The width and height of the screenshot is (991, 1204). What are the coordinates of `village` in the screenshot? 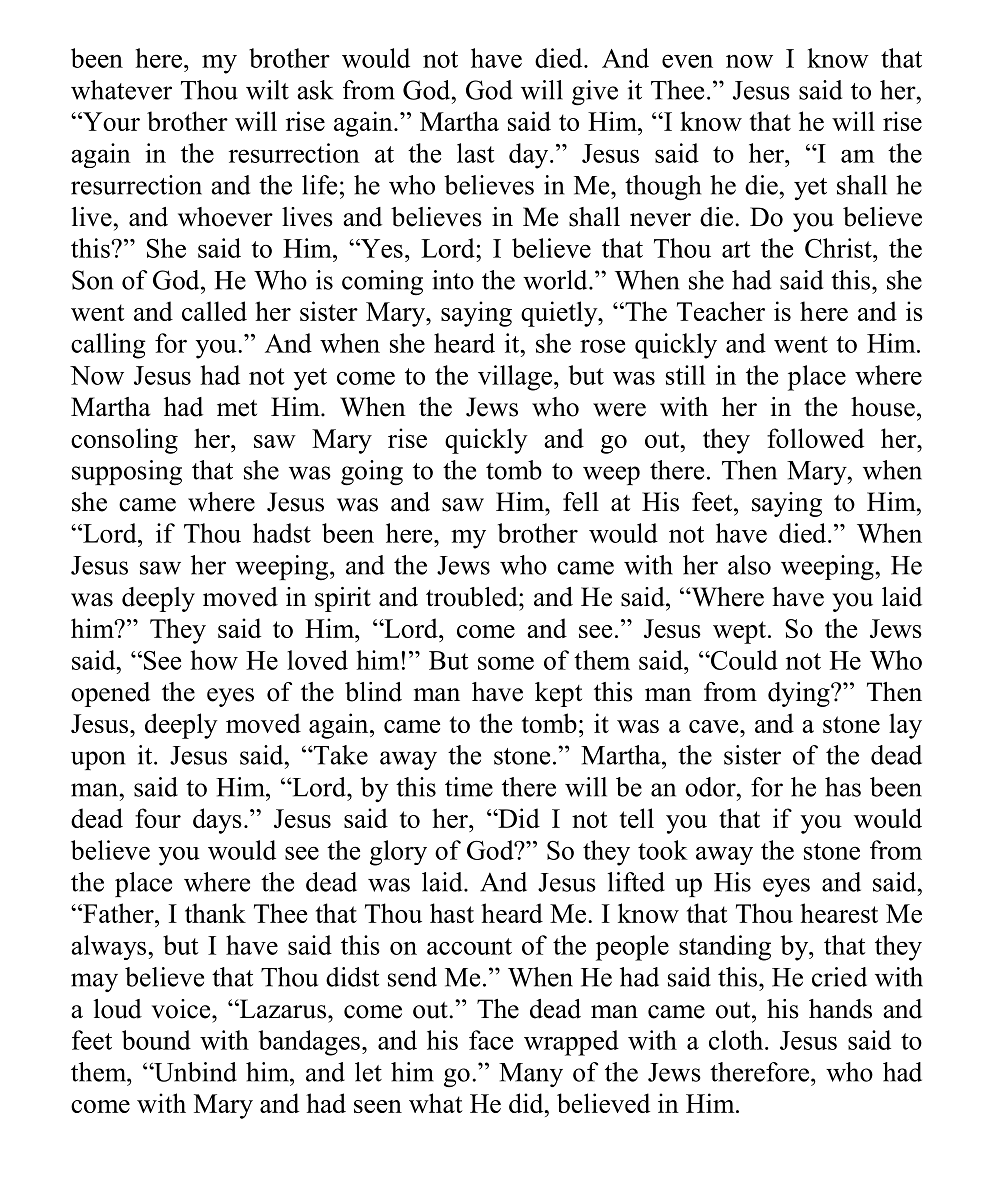 It's located at (515, 378).
